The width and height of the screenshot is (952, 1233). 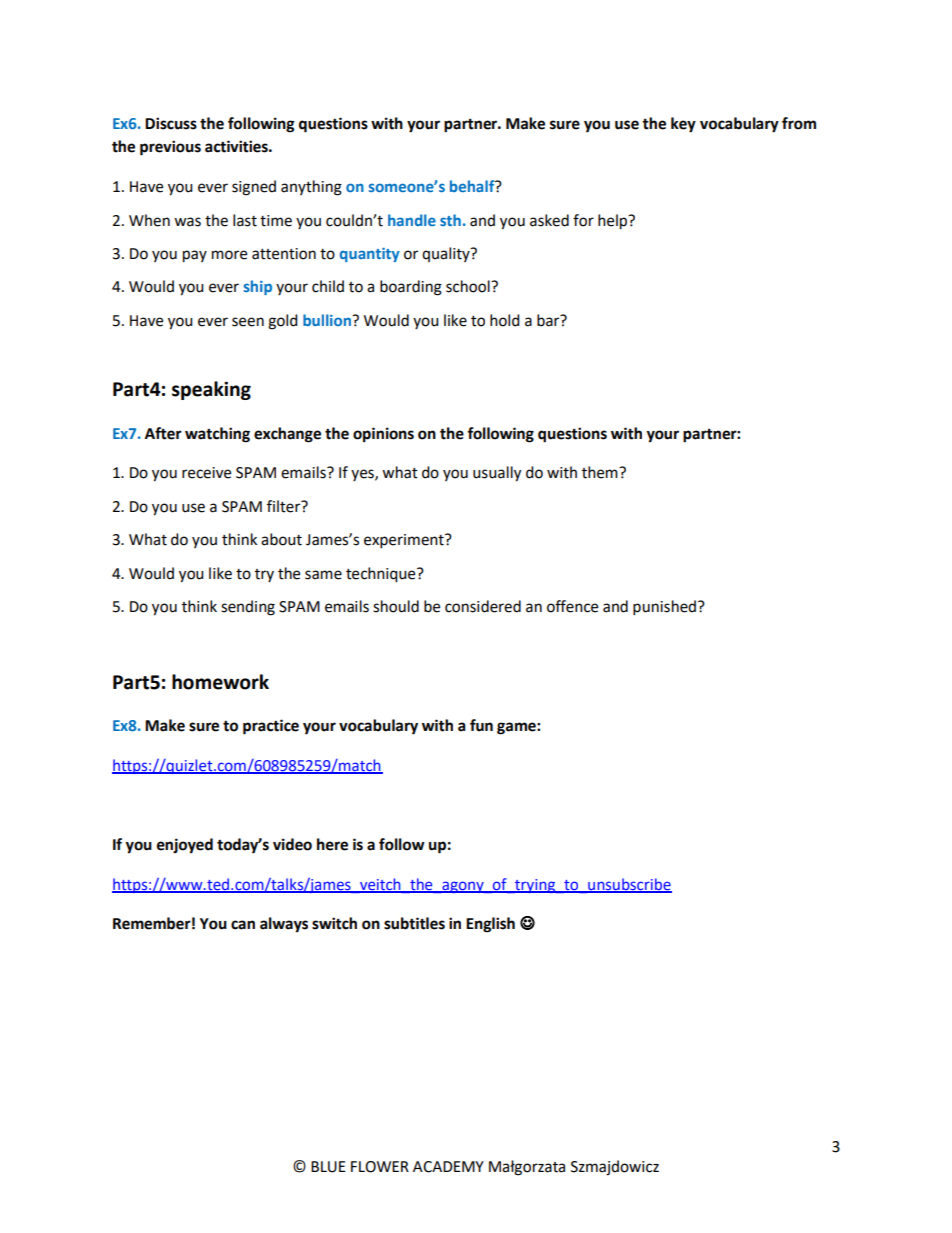 I want to click on key, so click(x=683, y=125).
